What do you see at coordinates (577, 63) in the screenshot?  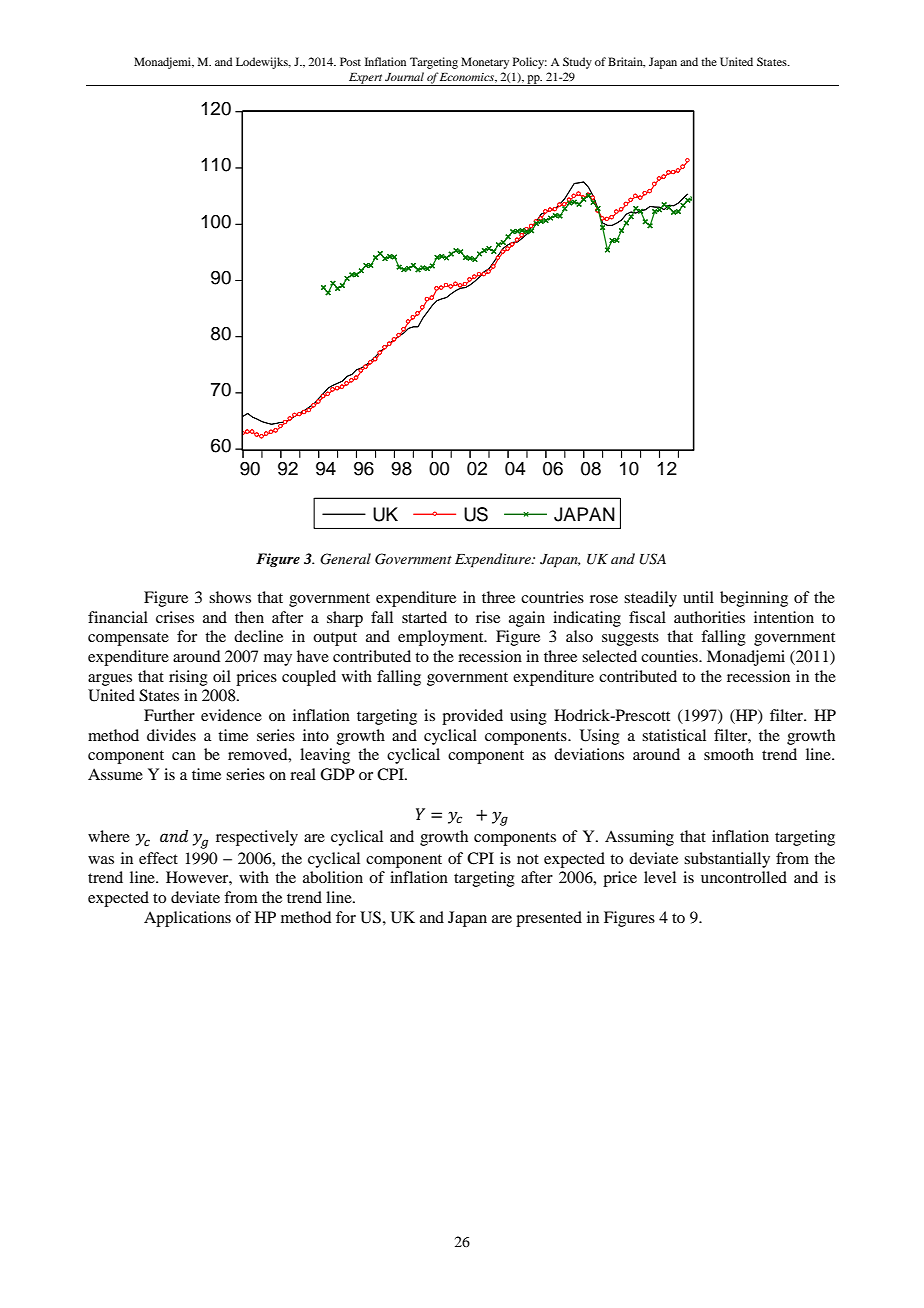 I see `Study` at bounding box center [577, 63].
